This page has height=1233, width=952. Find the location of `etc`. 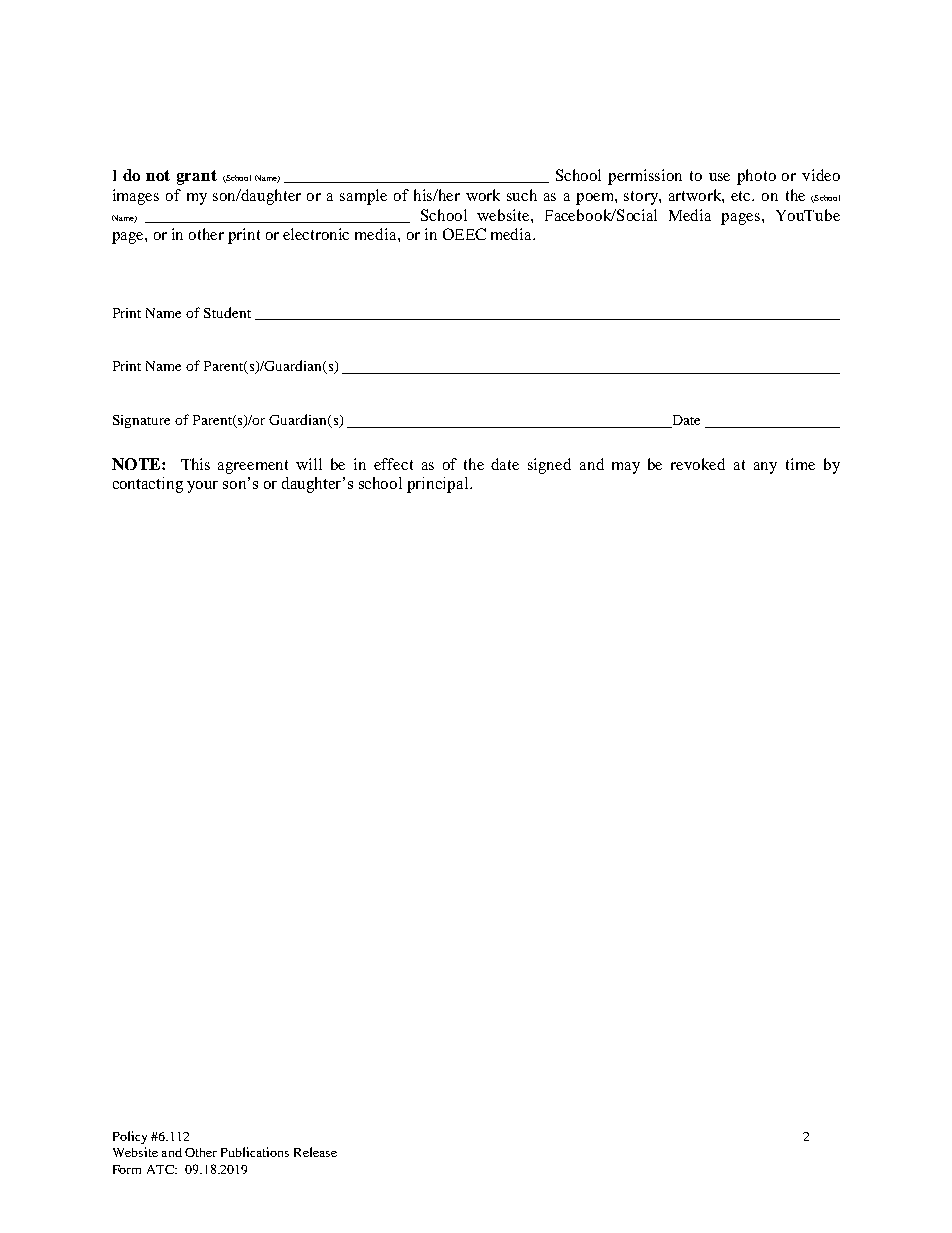

etc is located at coordinates (742, 196).
